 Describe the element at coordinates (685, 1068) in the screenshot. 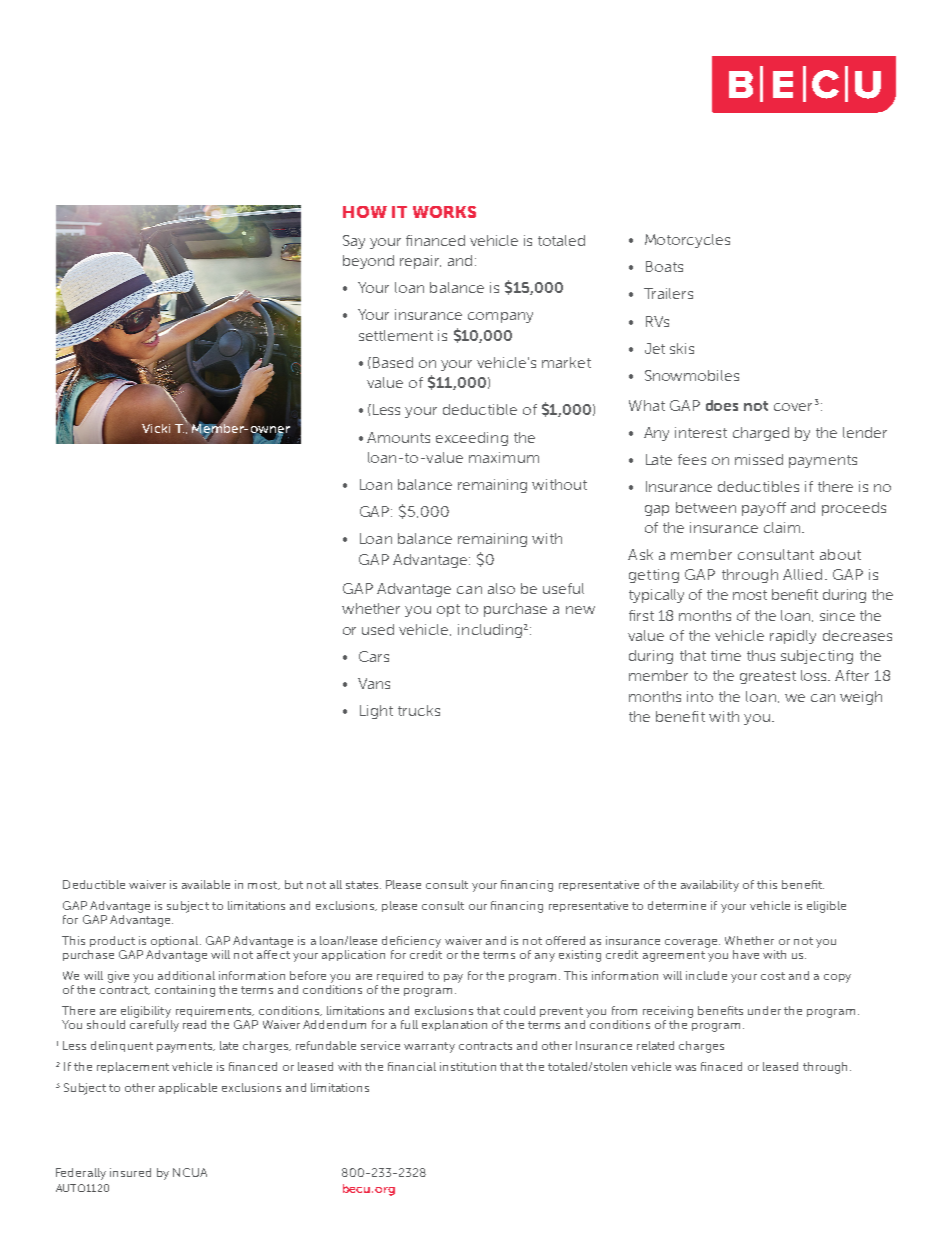

I see `was` at that location.
